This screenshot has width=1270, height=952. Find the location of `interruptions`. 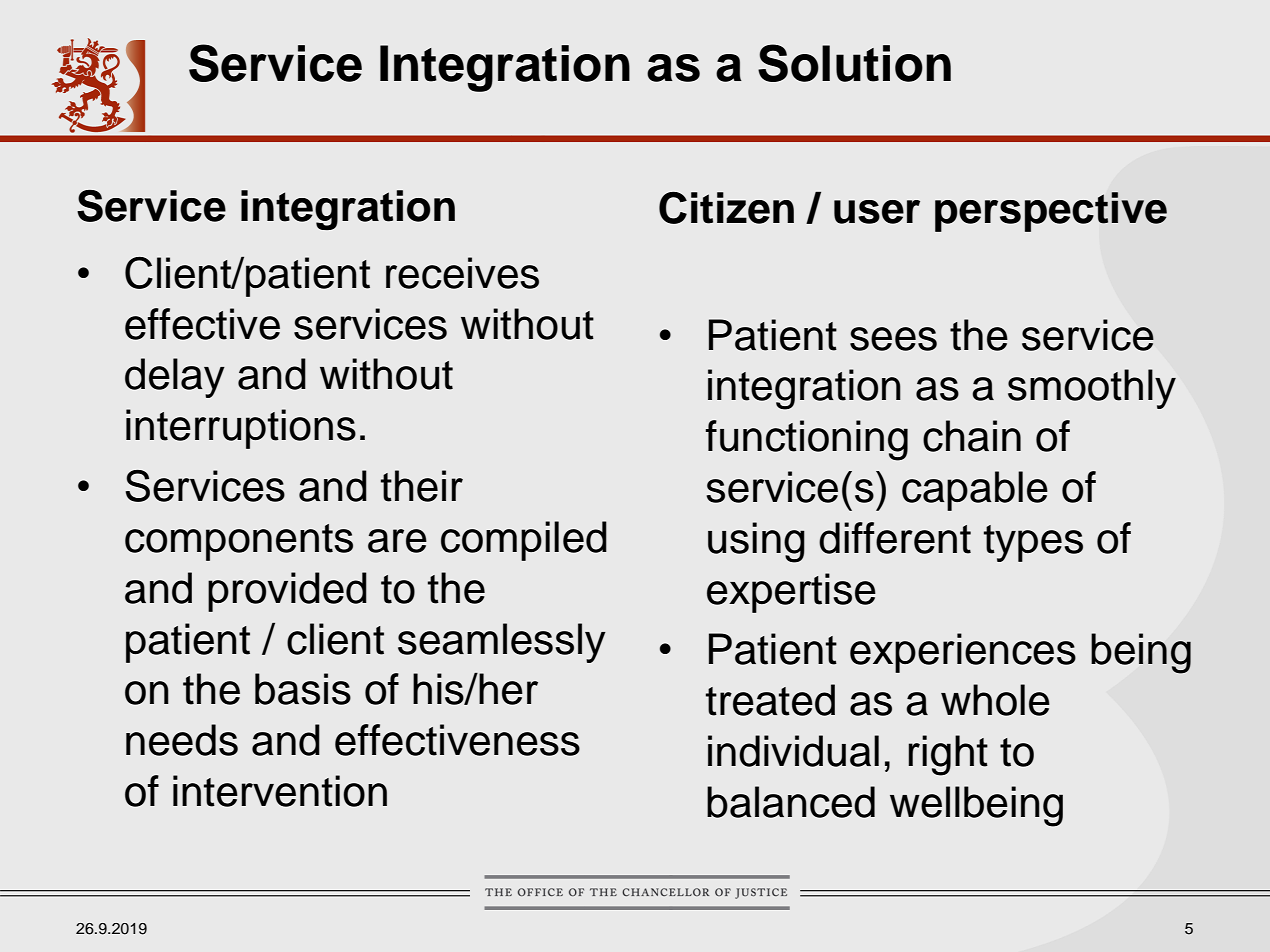

interruptions is located at coordinates (241, 429).
